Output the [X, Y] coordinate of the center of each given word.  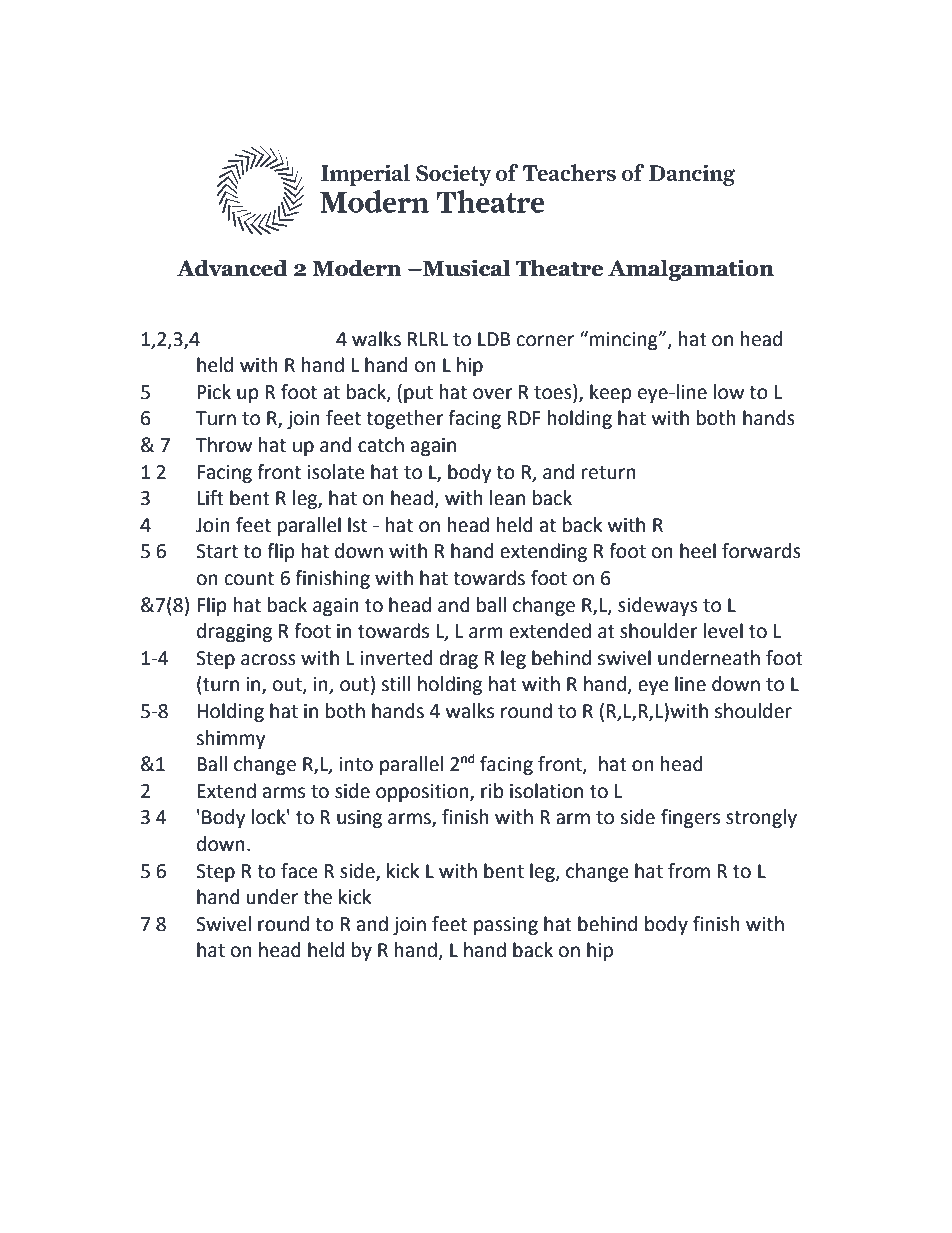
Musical [466, 268]
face [299, 871]
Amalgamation [691, 270]
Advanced [232, 268]
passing [506, 926]
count [249, 579]
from [689, 871]
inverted [396, 658]
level [723, 631]
